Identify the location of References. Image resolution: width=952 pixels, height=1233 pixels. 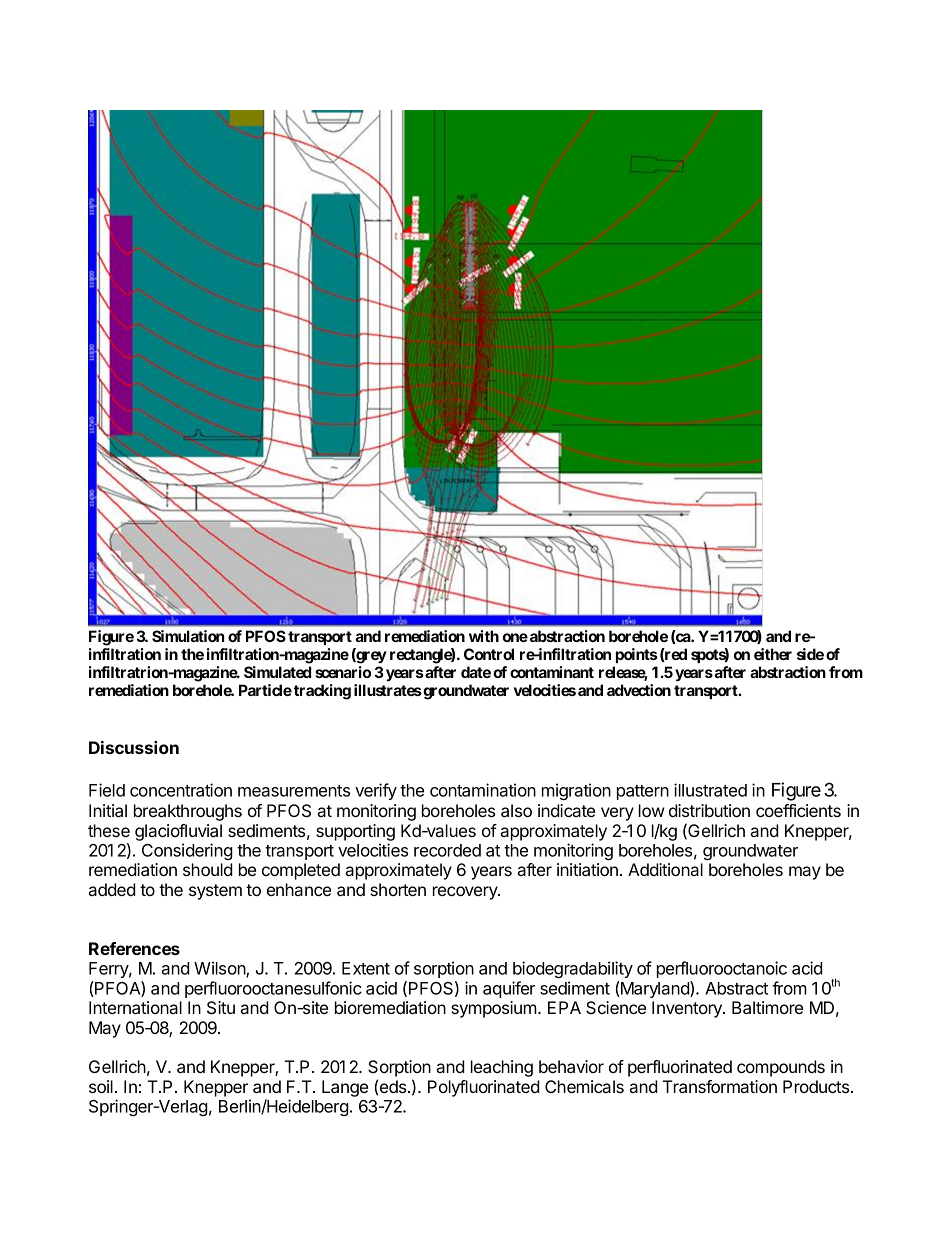
(134, 948).
